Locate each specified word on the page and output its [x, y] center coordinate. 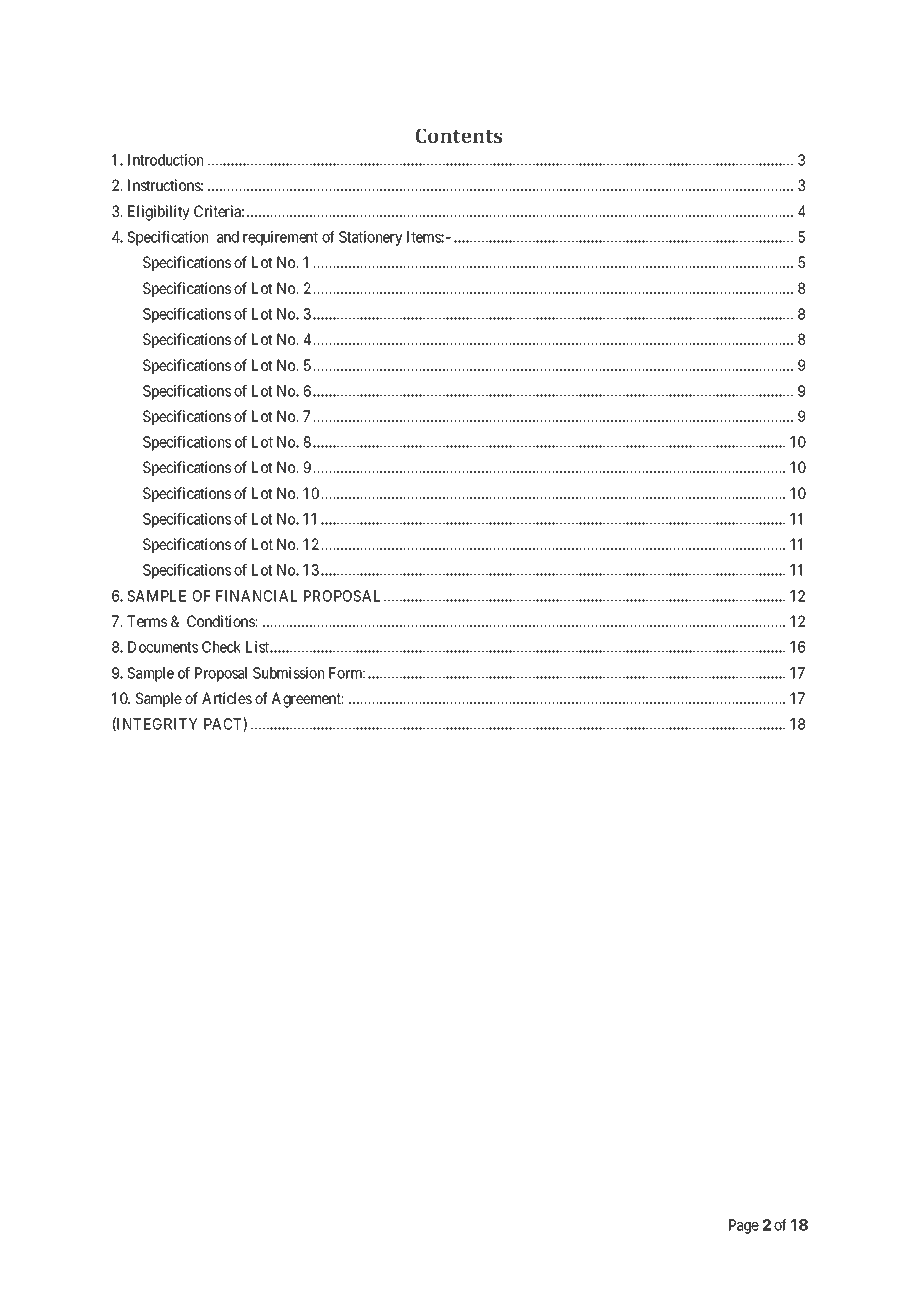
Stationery [371, 238]
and [228, 237]
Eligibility [159, 213]
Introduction [165, 160]
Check [221, 647]
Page [744, 1226]
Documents [163, 647]
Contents [458, 135]
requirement [280, 238]
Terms [147, 621]
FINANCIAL [256, 596]
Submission [288, 673]
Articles [227, 698]
